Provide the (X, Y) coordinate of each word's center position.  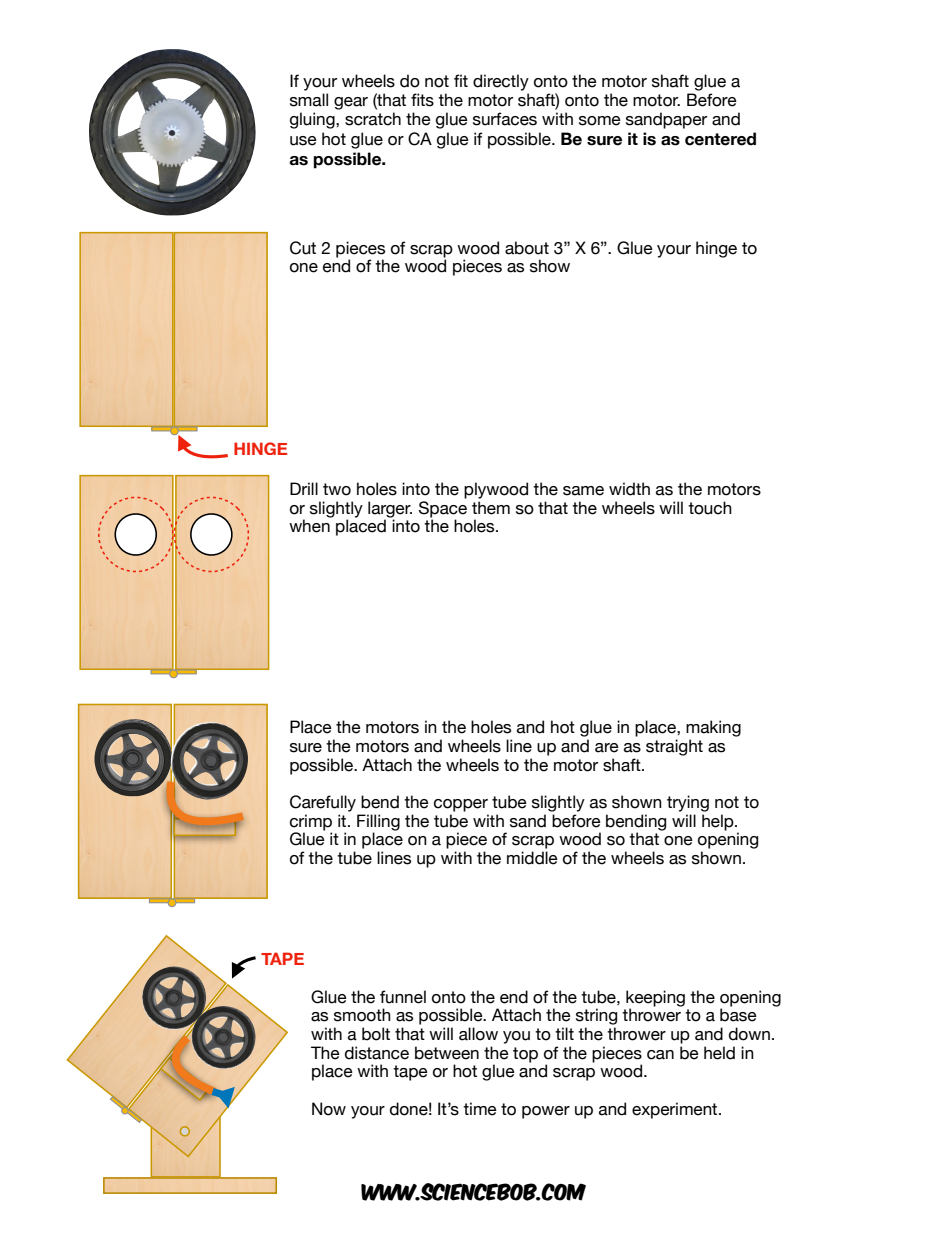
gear (351, 103)
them (491, 508)
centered (720, 139)
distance (377, 1053)
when (309, 526)
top (525, 1055)
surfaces (505, 119)
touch (710, 508)
